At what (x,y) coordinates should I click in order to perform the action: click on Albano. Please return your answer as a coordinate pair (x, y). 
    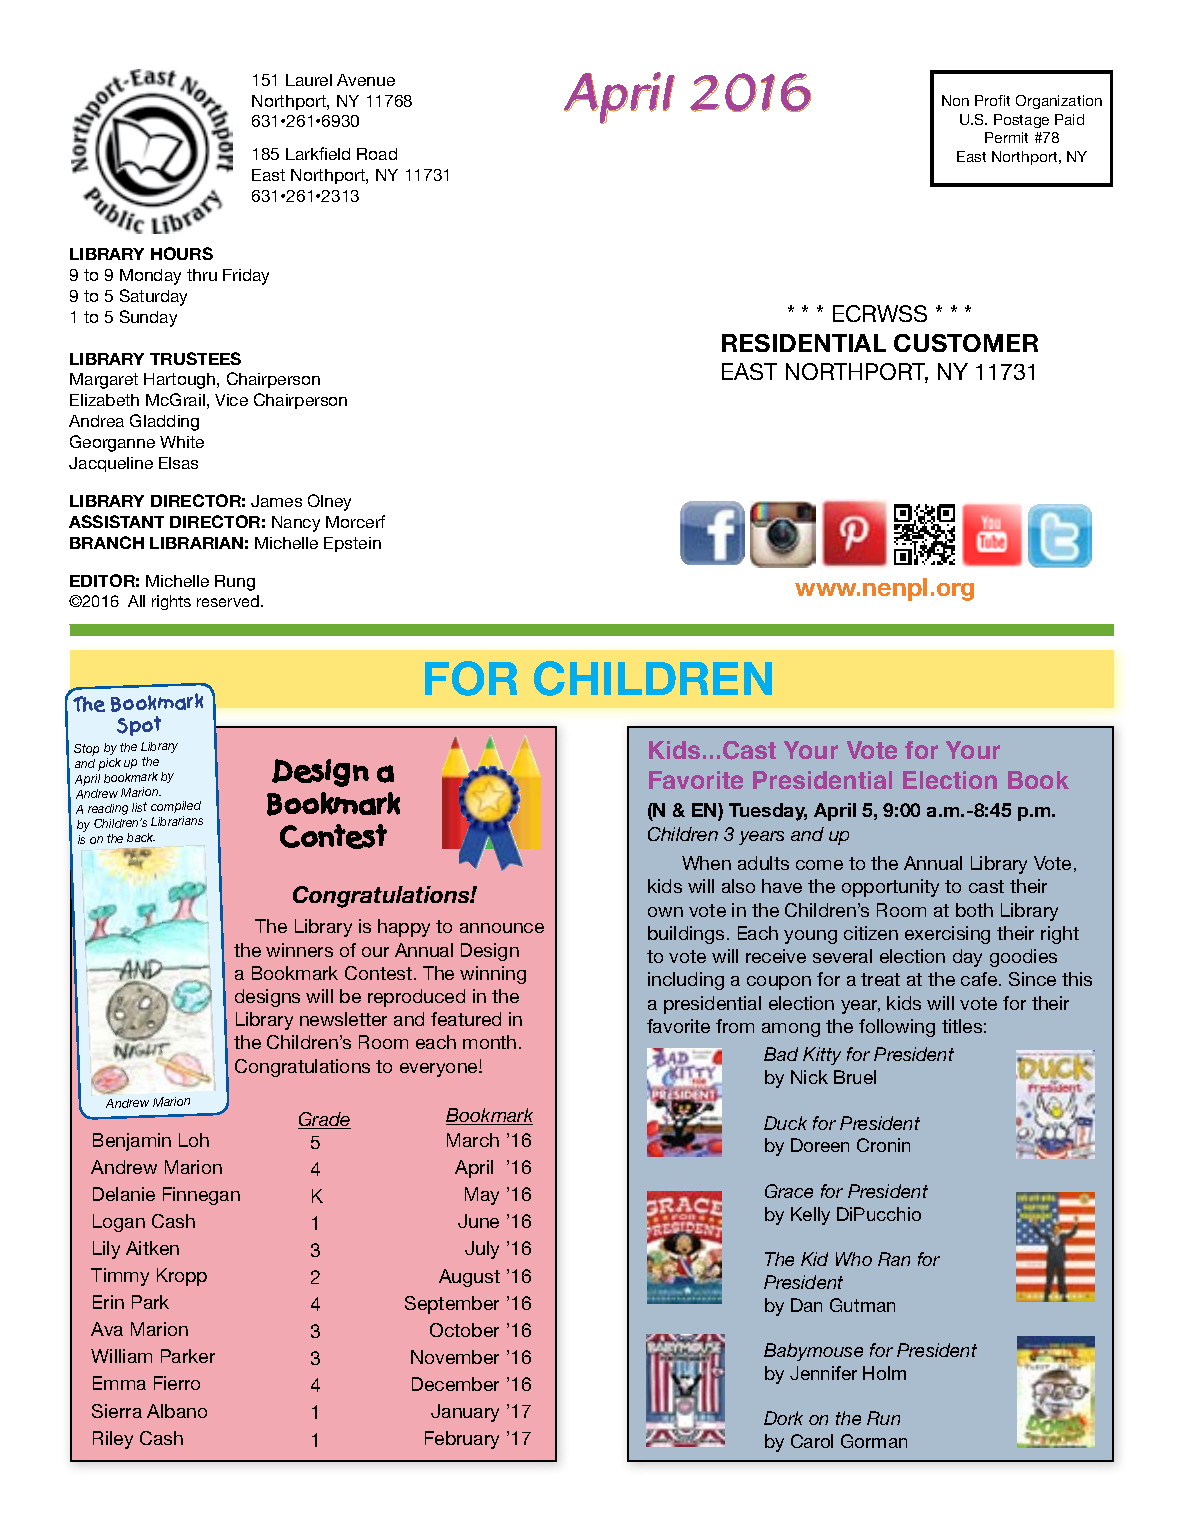
    Looking at the image, I should click on (177, 1411).
